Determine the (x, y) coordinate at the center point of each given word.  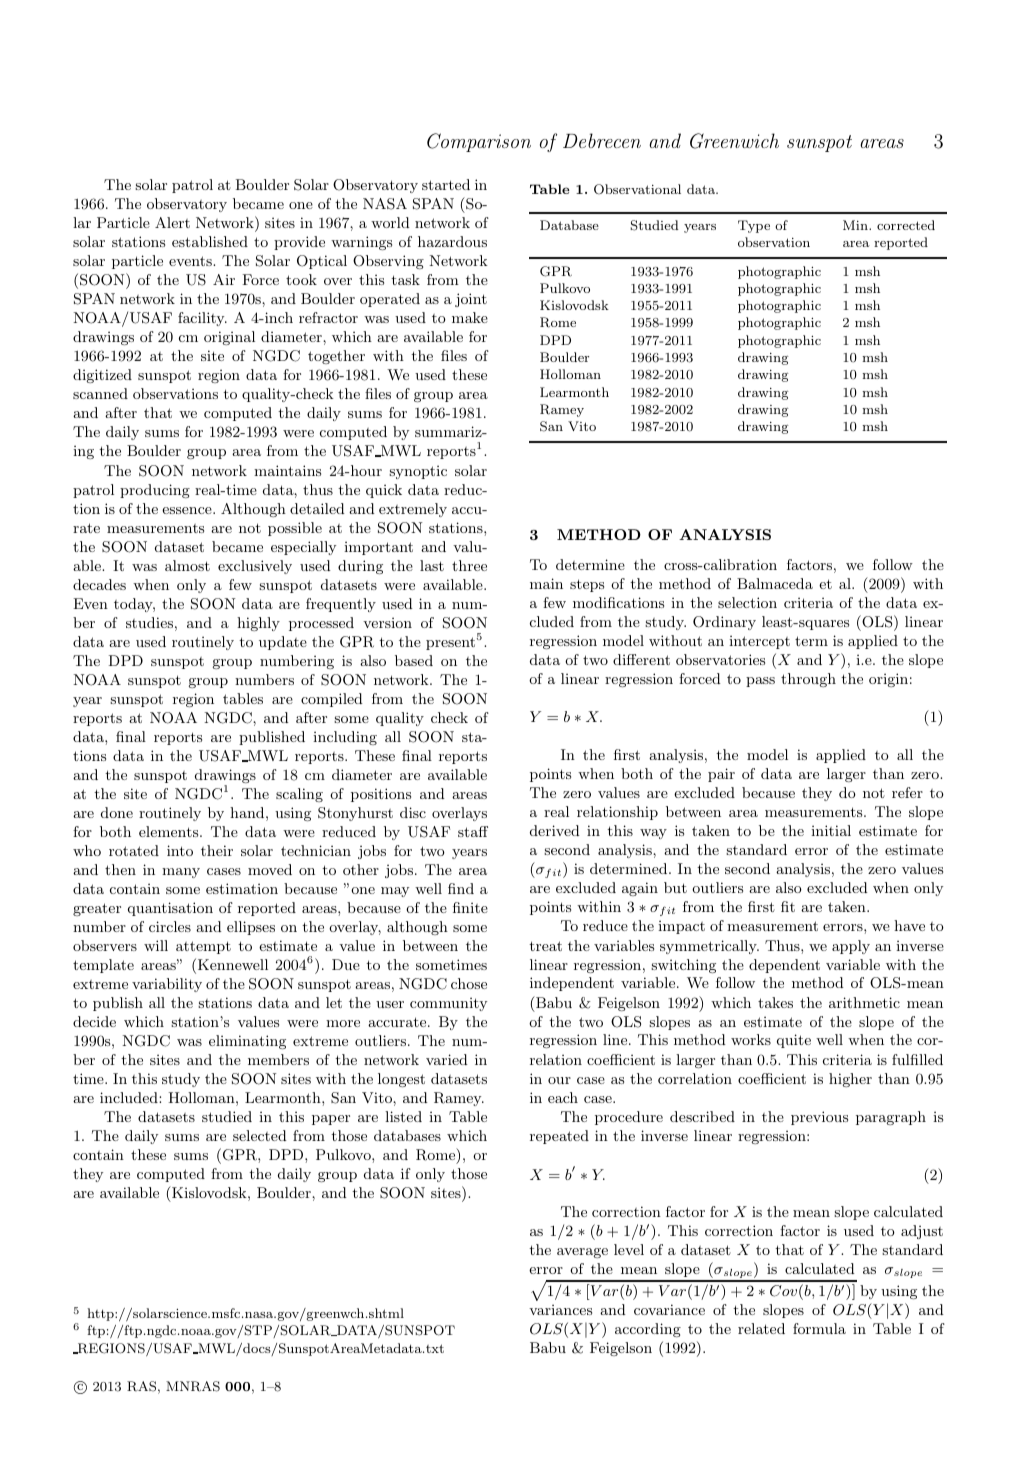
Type (754, 226)
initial (831, 830)
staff (473, 831)
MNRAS (193, 1386)
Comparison (479, 142)
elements (170, 831)
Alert (172, 222)
